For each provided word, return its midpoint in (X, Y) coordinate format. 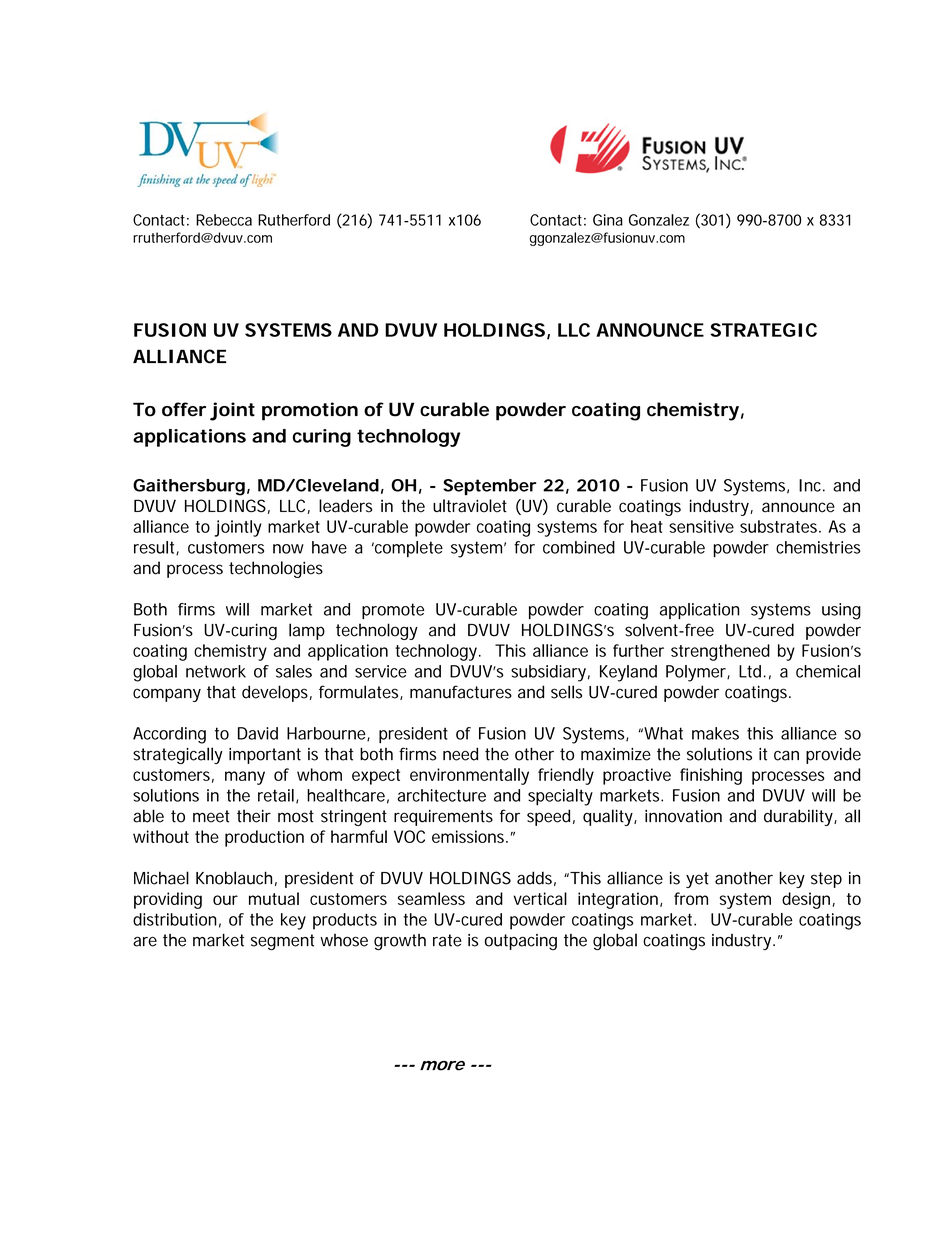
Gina (608, 220)
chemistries (818, 547)
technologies (276, 569)
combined (579, 547)
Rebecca (224, 220)
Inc (812, 485)
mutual (274, 898)
